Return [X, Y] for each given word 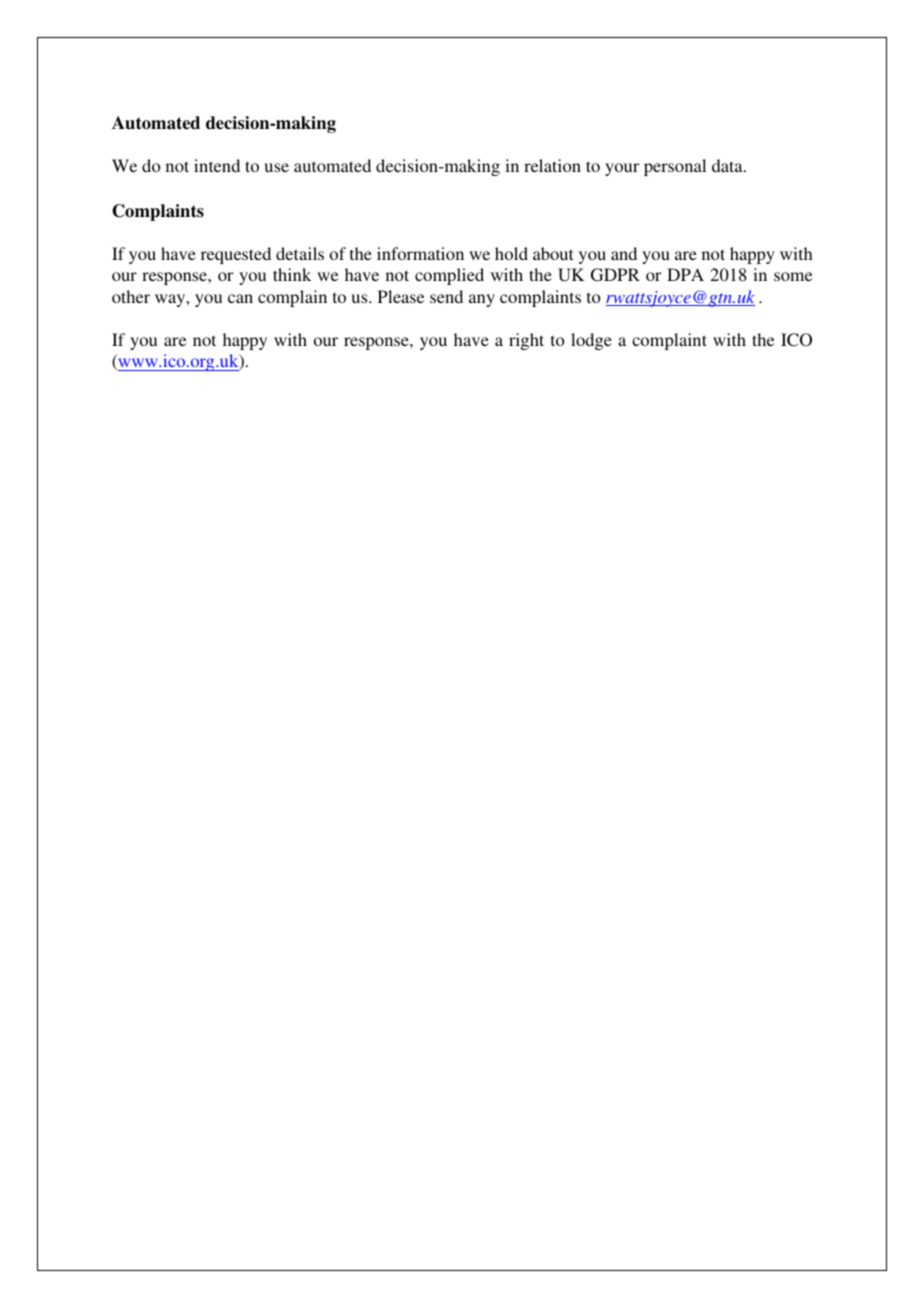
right [526, 341]
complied [449, 276]
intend [217, 165]
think [292, 274]
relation [552, 165]
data [728, 165]
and [624, 253]
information [420, 253]
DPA [685, 274]
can [240, 298]
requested [236, 255]
